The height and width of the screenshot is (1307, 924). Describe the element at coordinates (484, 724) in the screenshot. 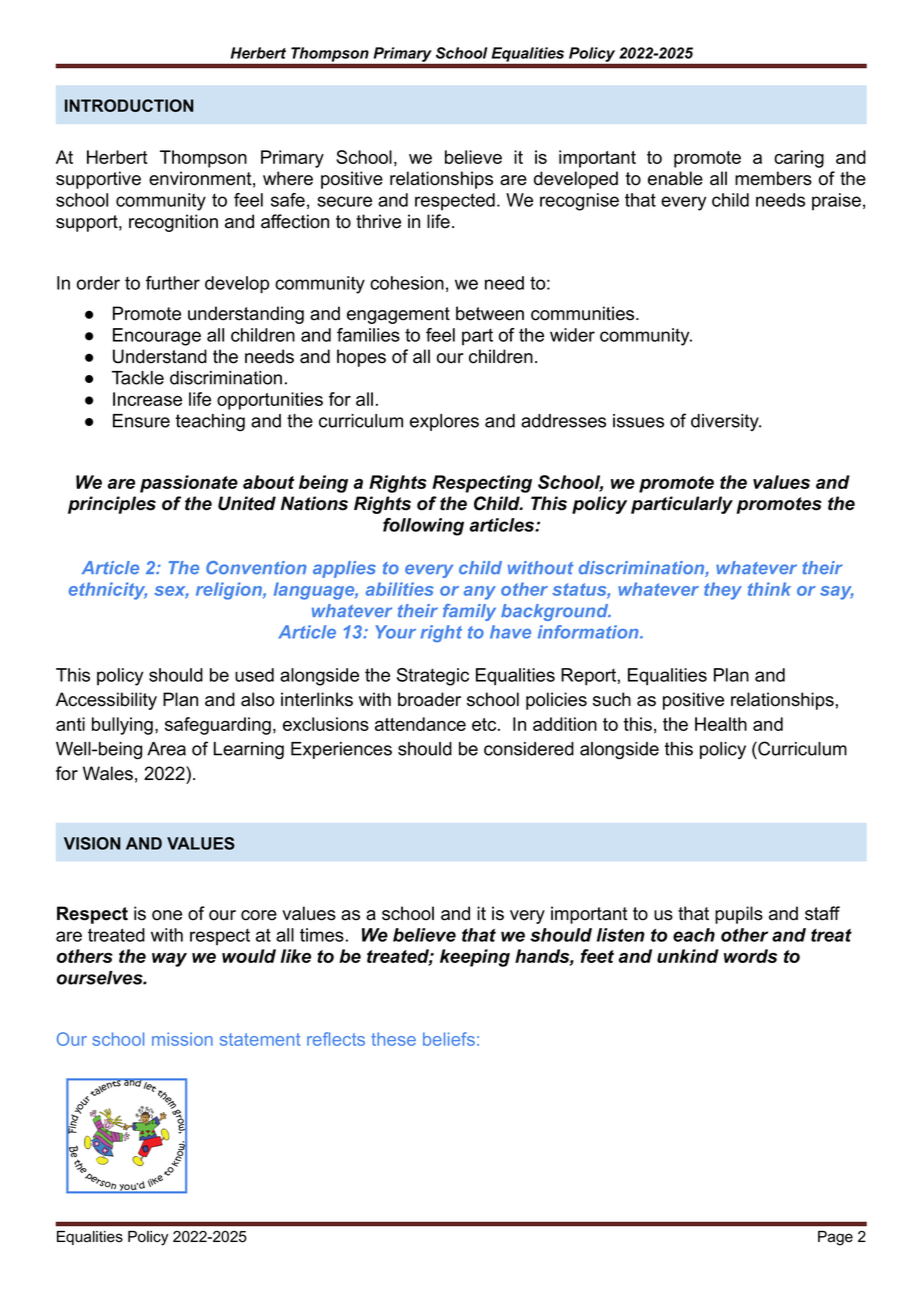

I see `etc` at that location.
